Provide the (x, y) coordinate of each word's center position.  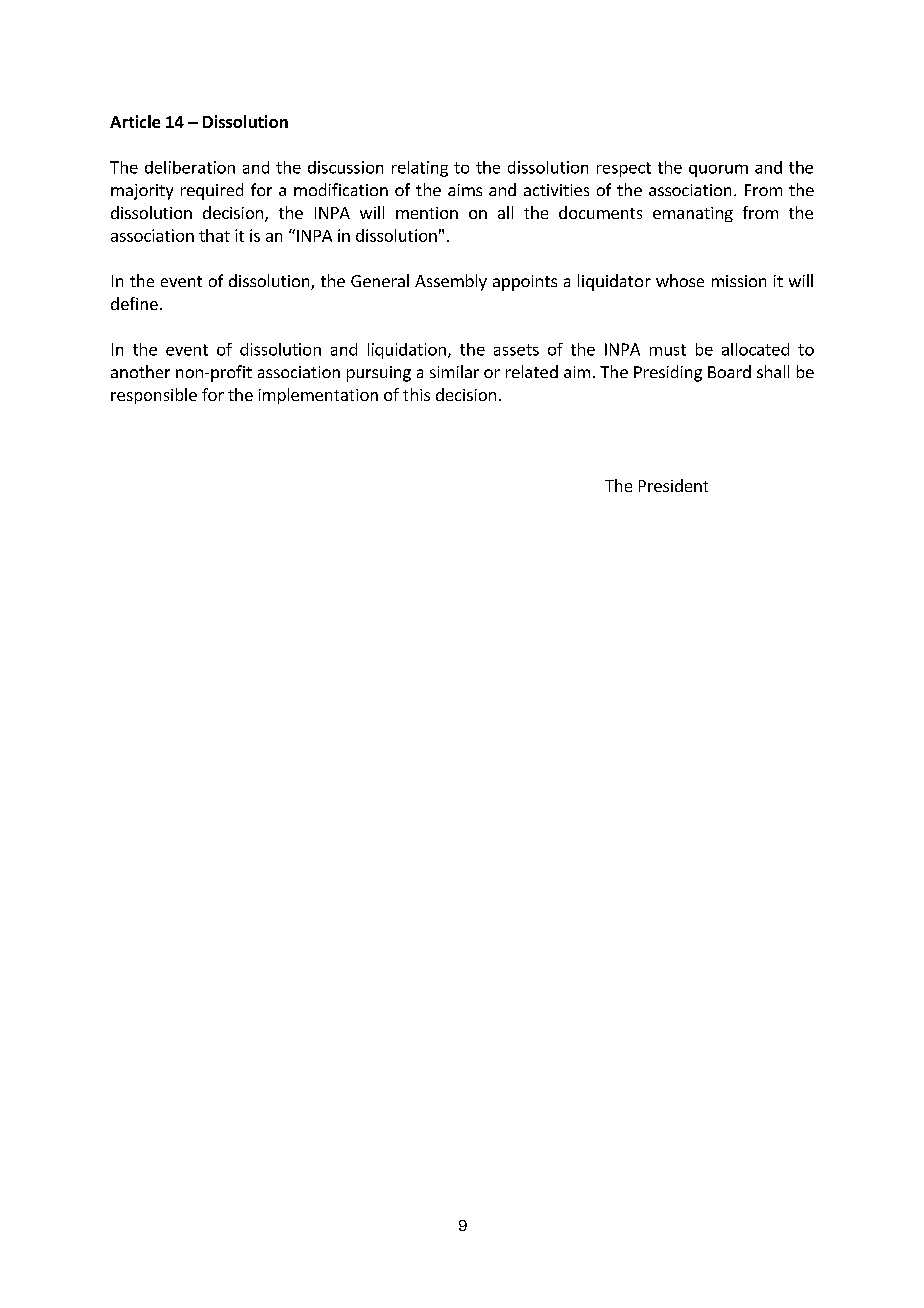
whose (680, 280)
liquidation (407, 351)
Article (135, 121)
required (212, 191)
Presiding (668, 373)
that (214, 235)
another (140, 371)
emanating (693, 214)
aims (465, 190)
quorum (718, 170)
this (416, 394)
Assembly (451, 282)
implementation (318, 396)
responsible (154, 396)
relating (420, 169)
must (668, 350)
